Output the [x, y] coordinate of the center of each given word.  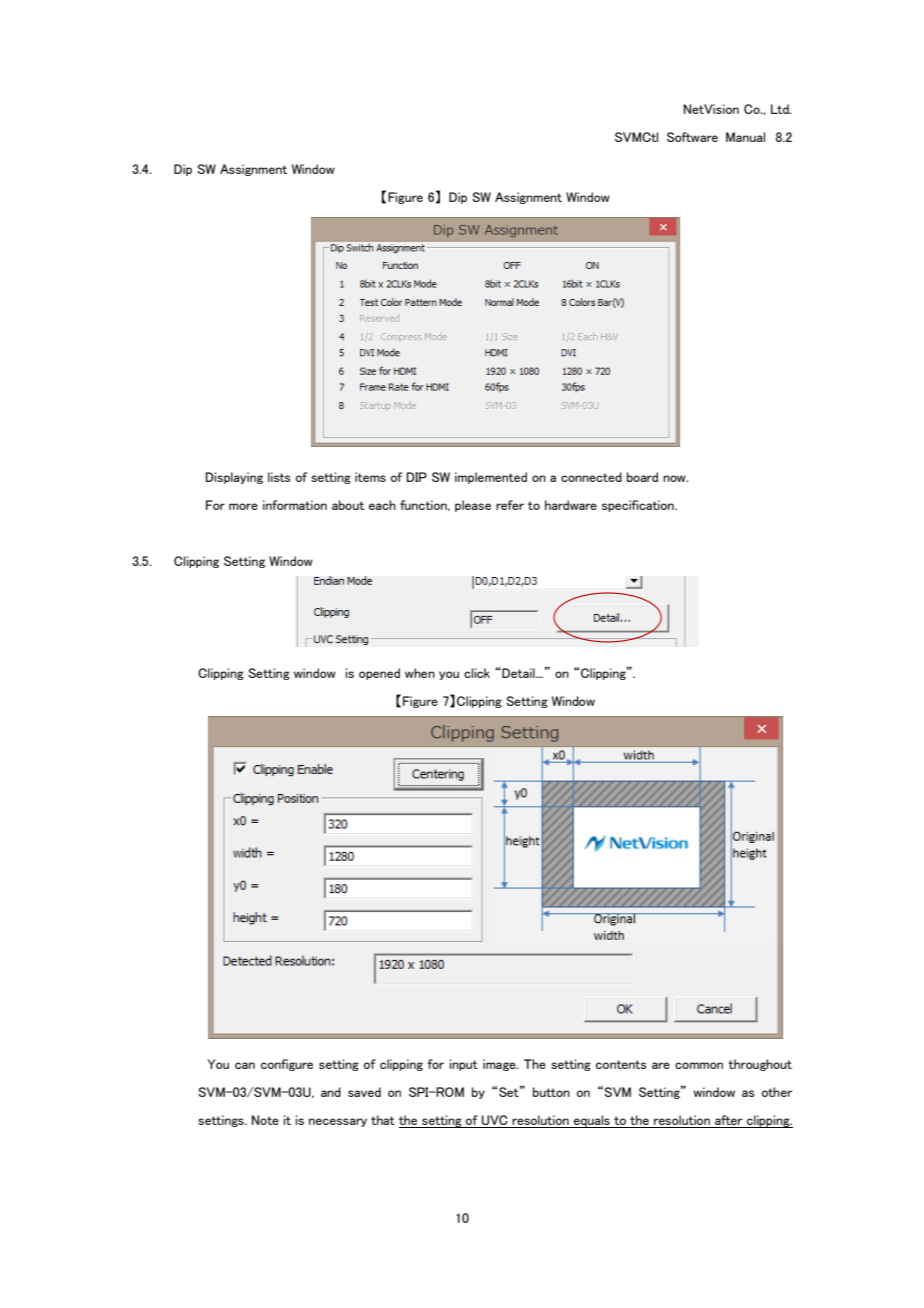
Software [692, 137]
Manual [745, 137]
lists [279, 477]
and [331, 1092]
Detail [518, 673]
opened [379, 674]
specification [639, 506]
